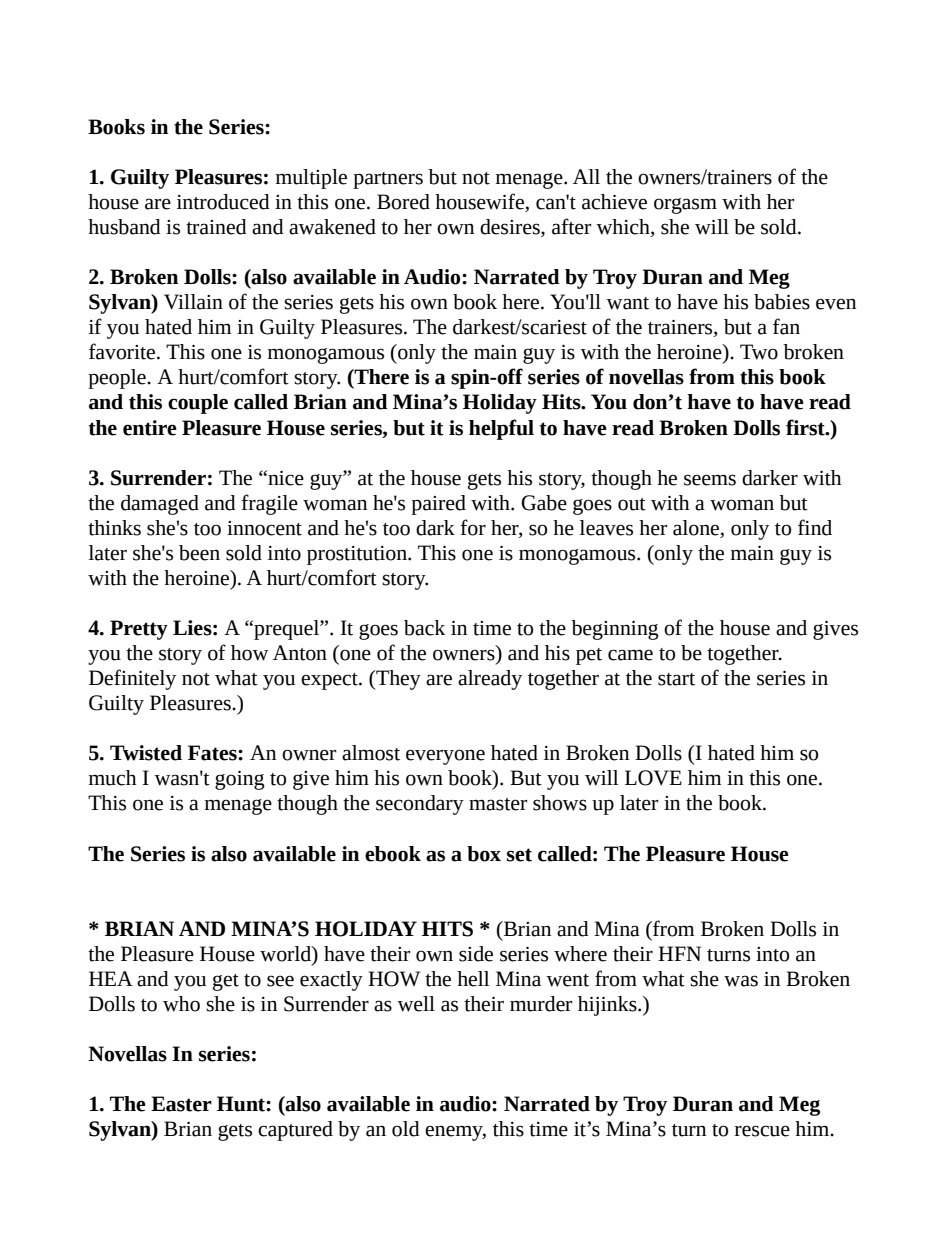  I want to click on master, so click(498, 804).
